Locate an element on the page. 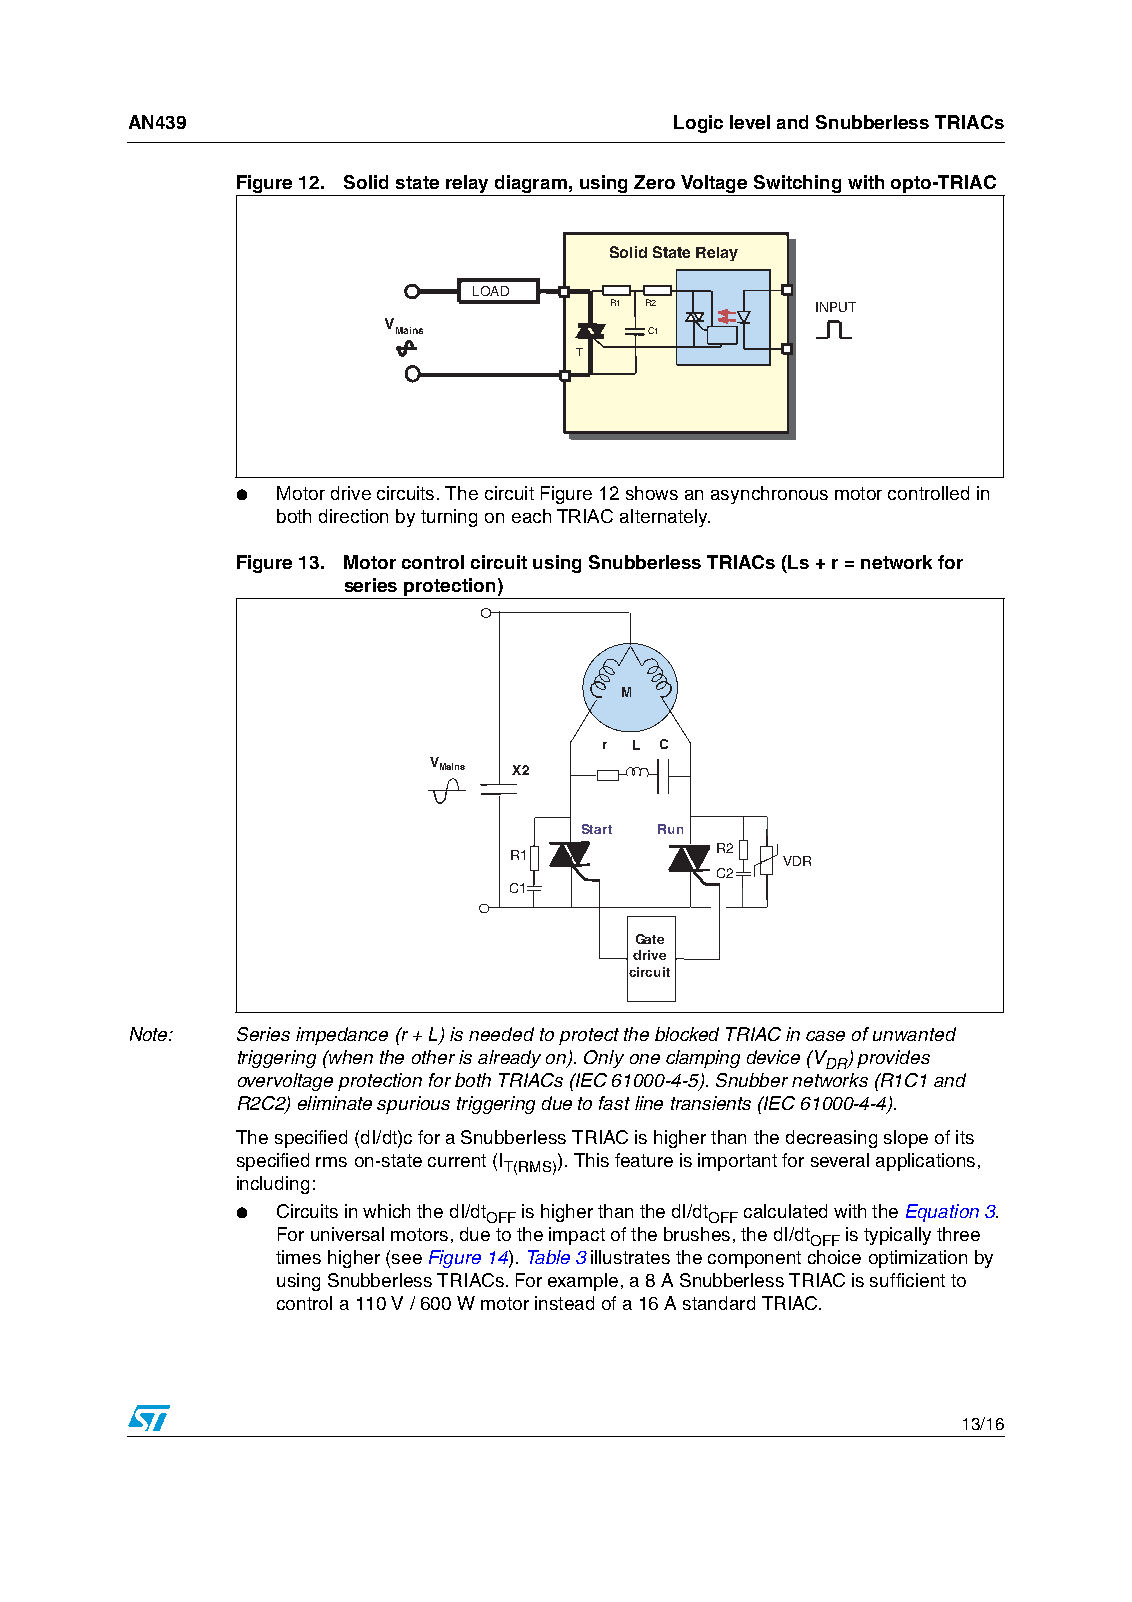  impedance is located at coordinates (342, 1036).
